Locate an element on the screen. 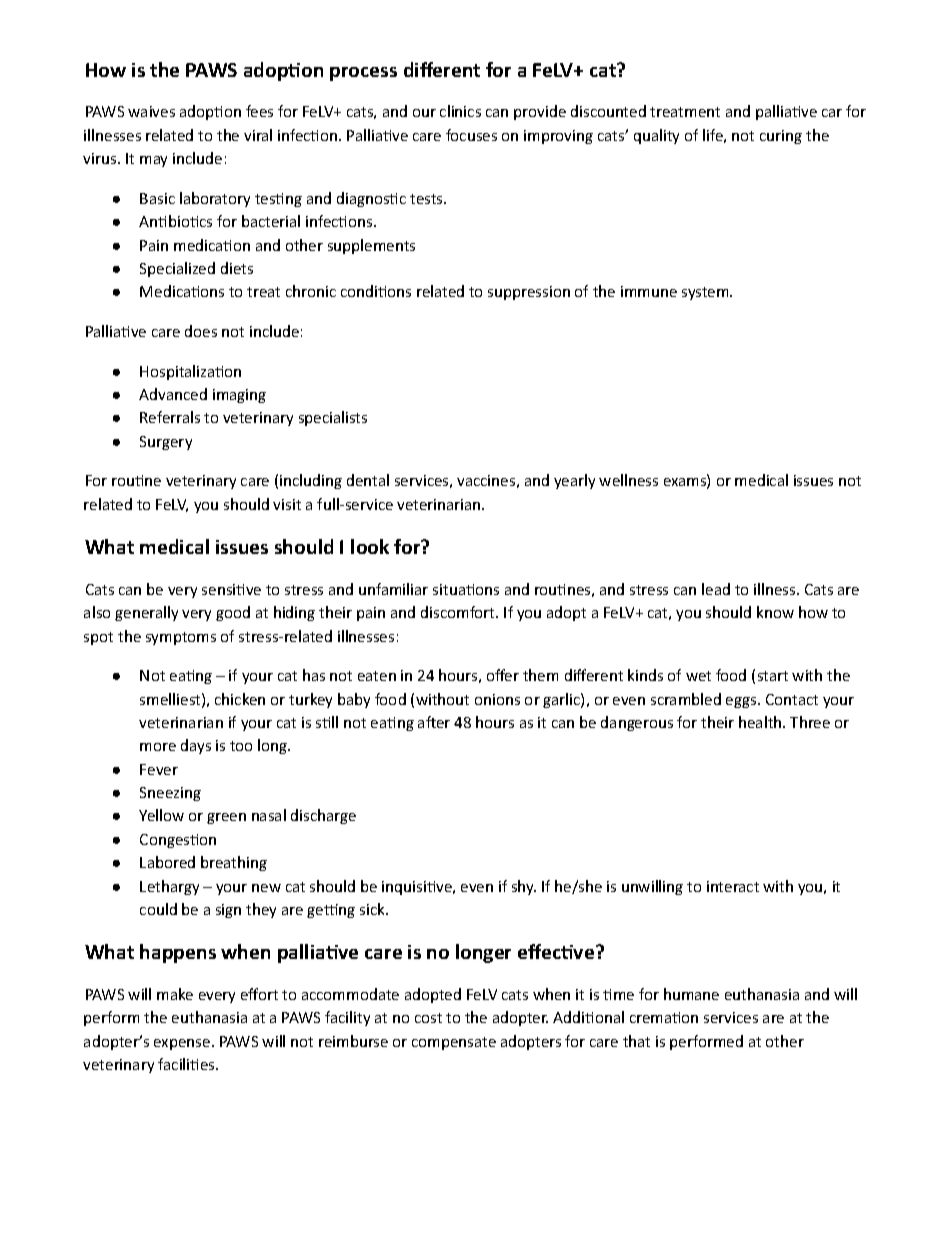 Image resolution: width=952 pixels, height=1233 pixels. clinics is located at coordinates (460, 111).
